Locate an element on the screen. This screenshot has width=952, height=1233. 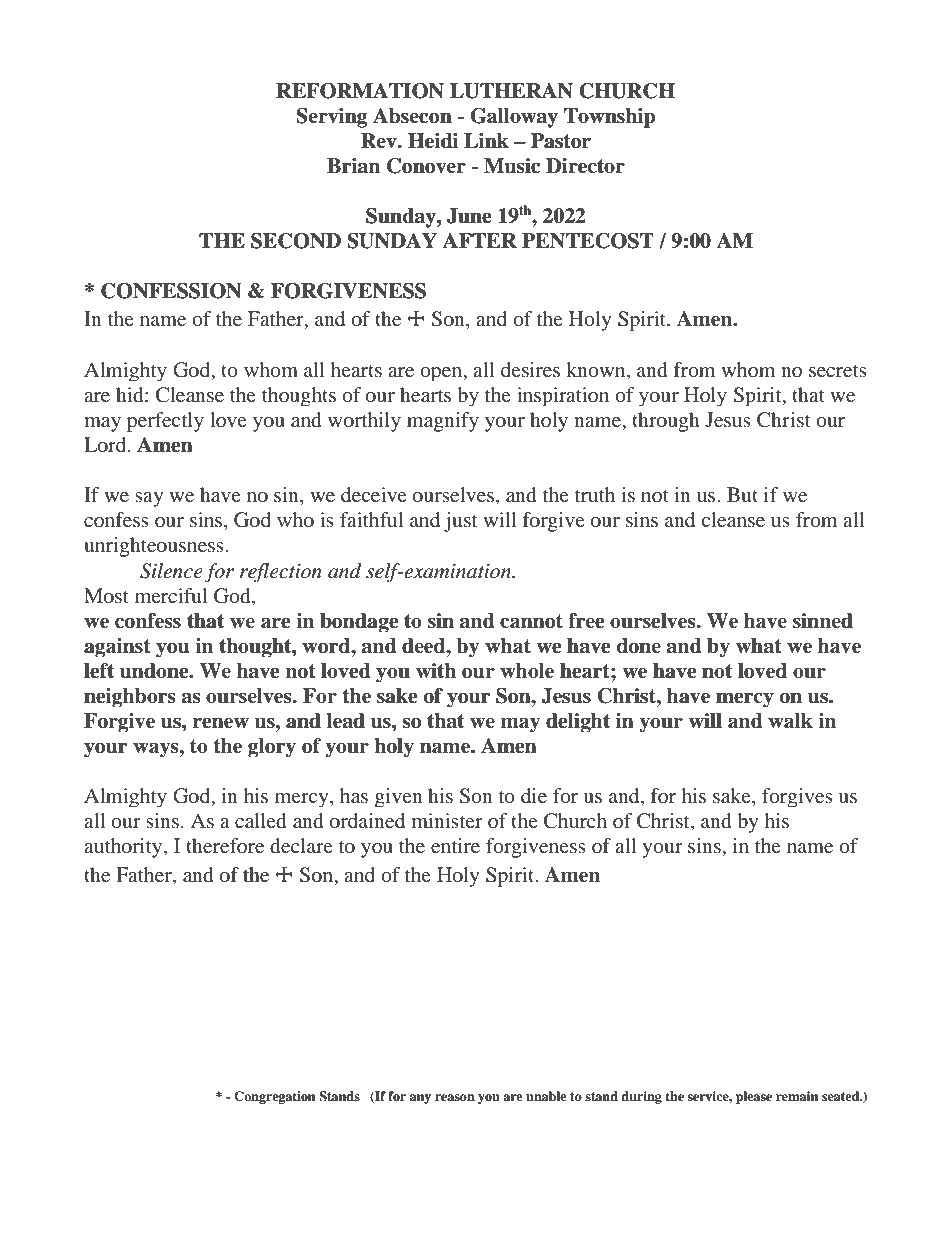
reason is located at coordinates (455, 1097).
